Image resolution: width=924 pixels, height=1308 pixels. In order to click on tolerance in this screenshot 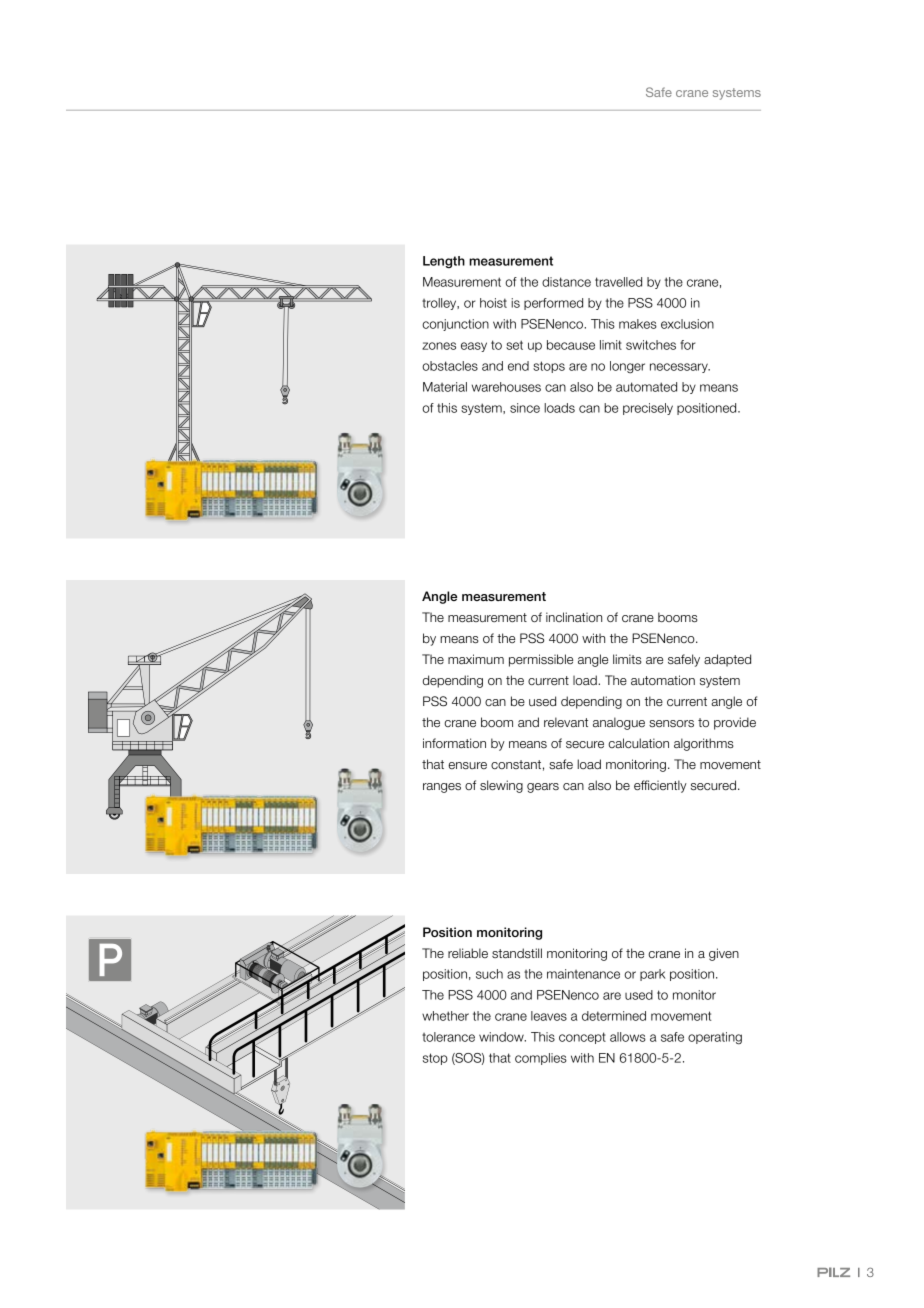, I will do `click(448, 1037)`.
